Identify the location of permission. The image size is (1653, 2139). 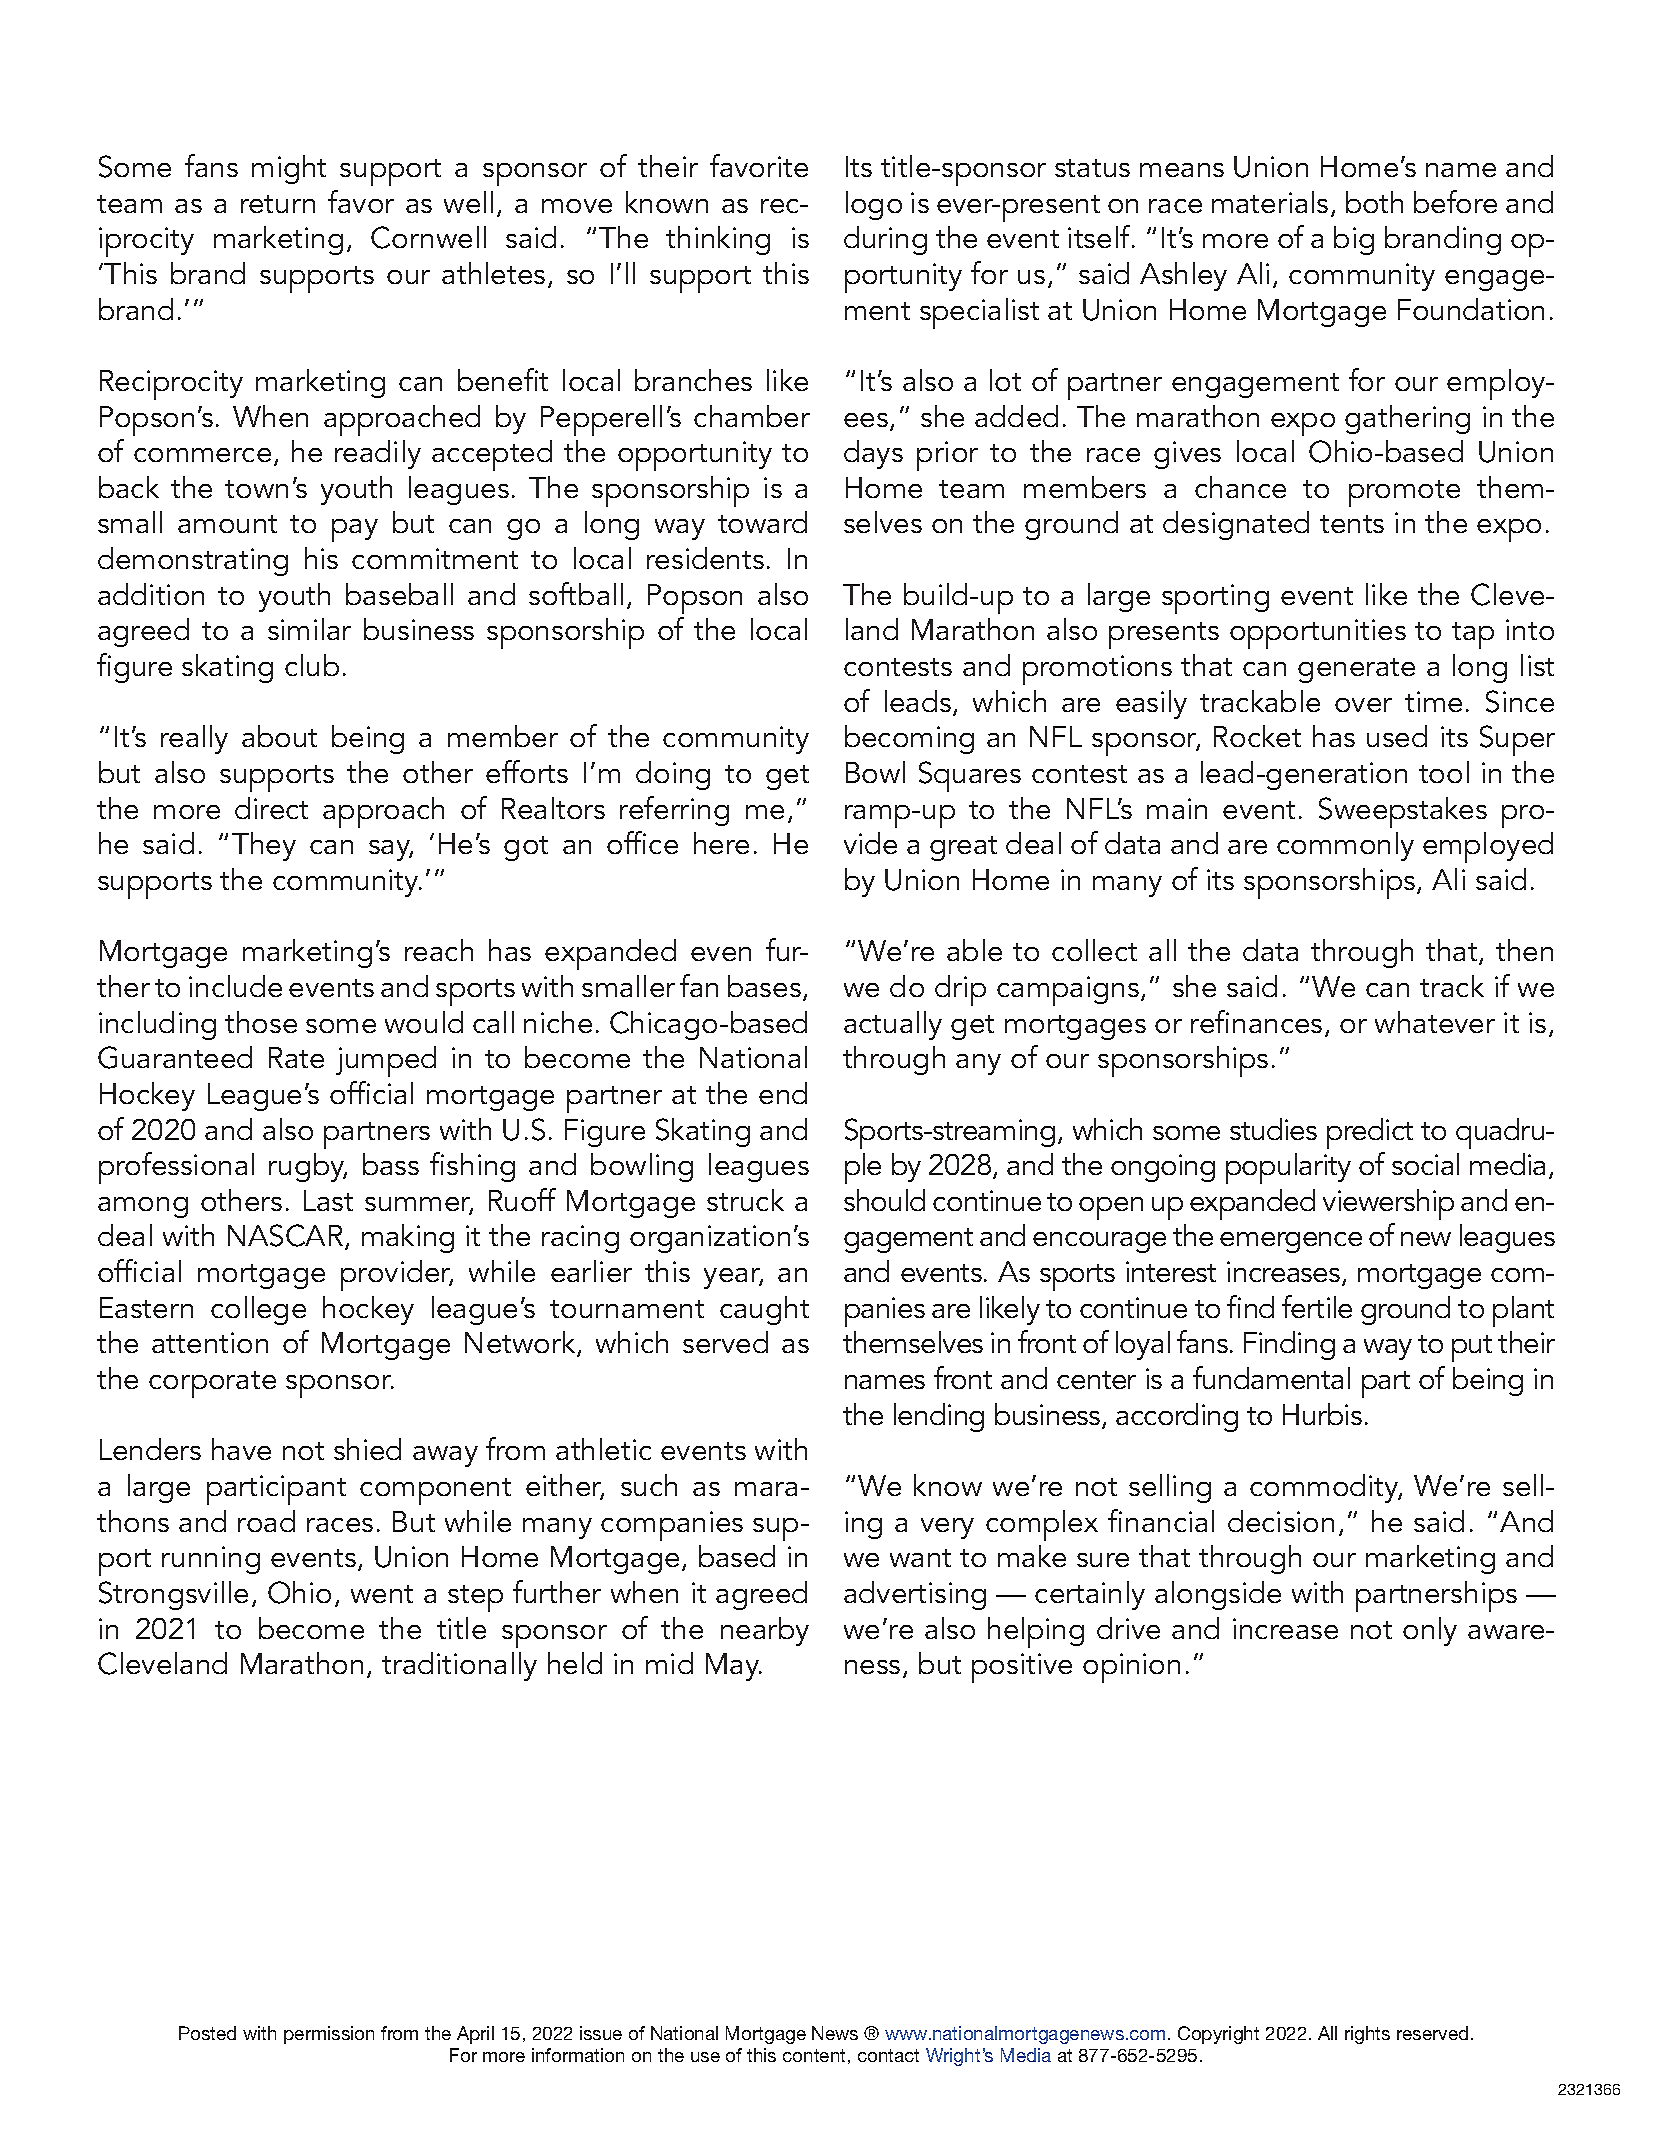
(329, 2035).
